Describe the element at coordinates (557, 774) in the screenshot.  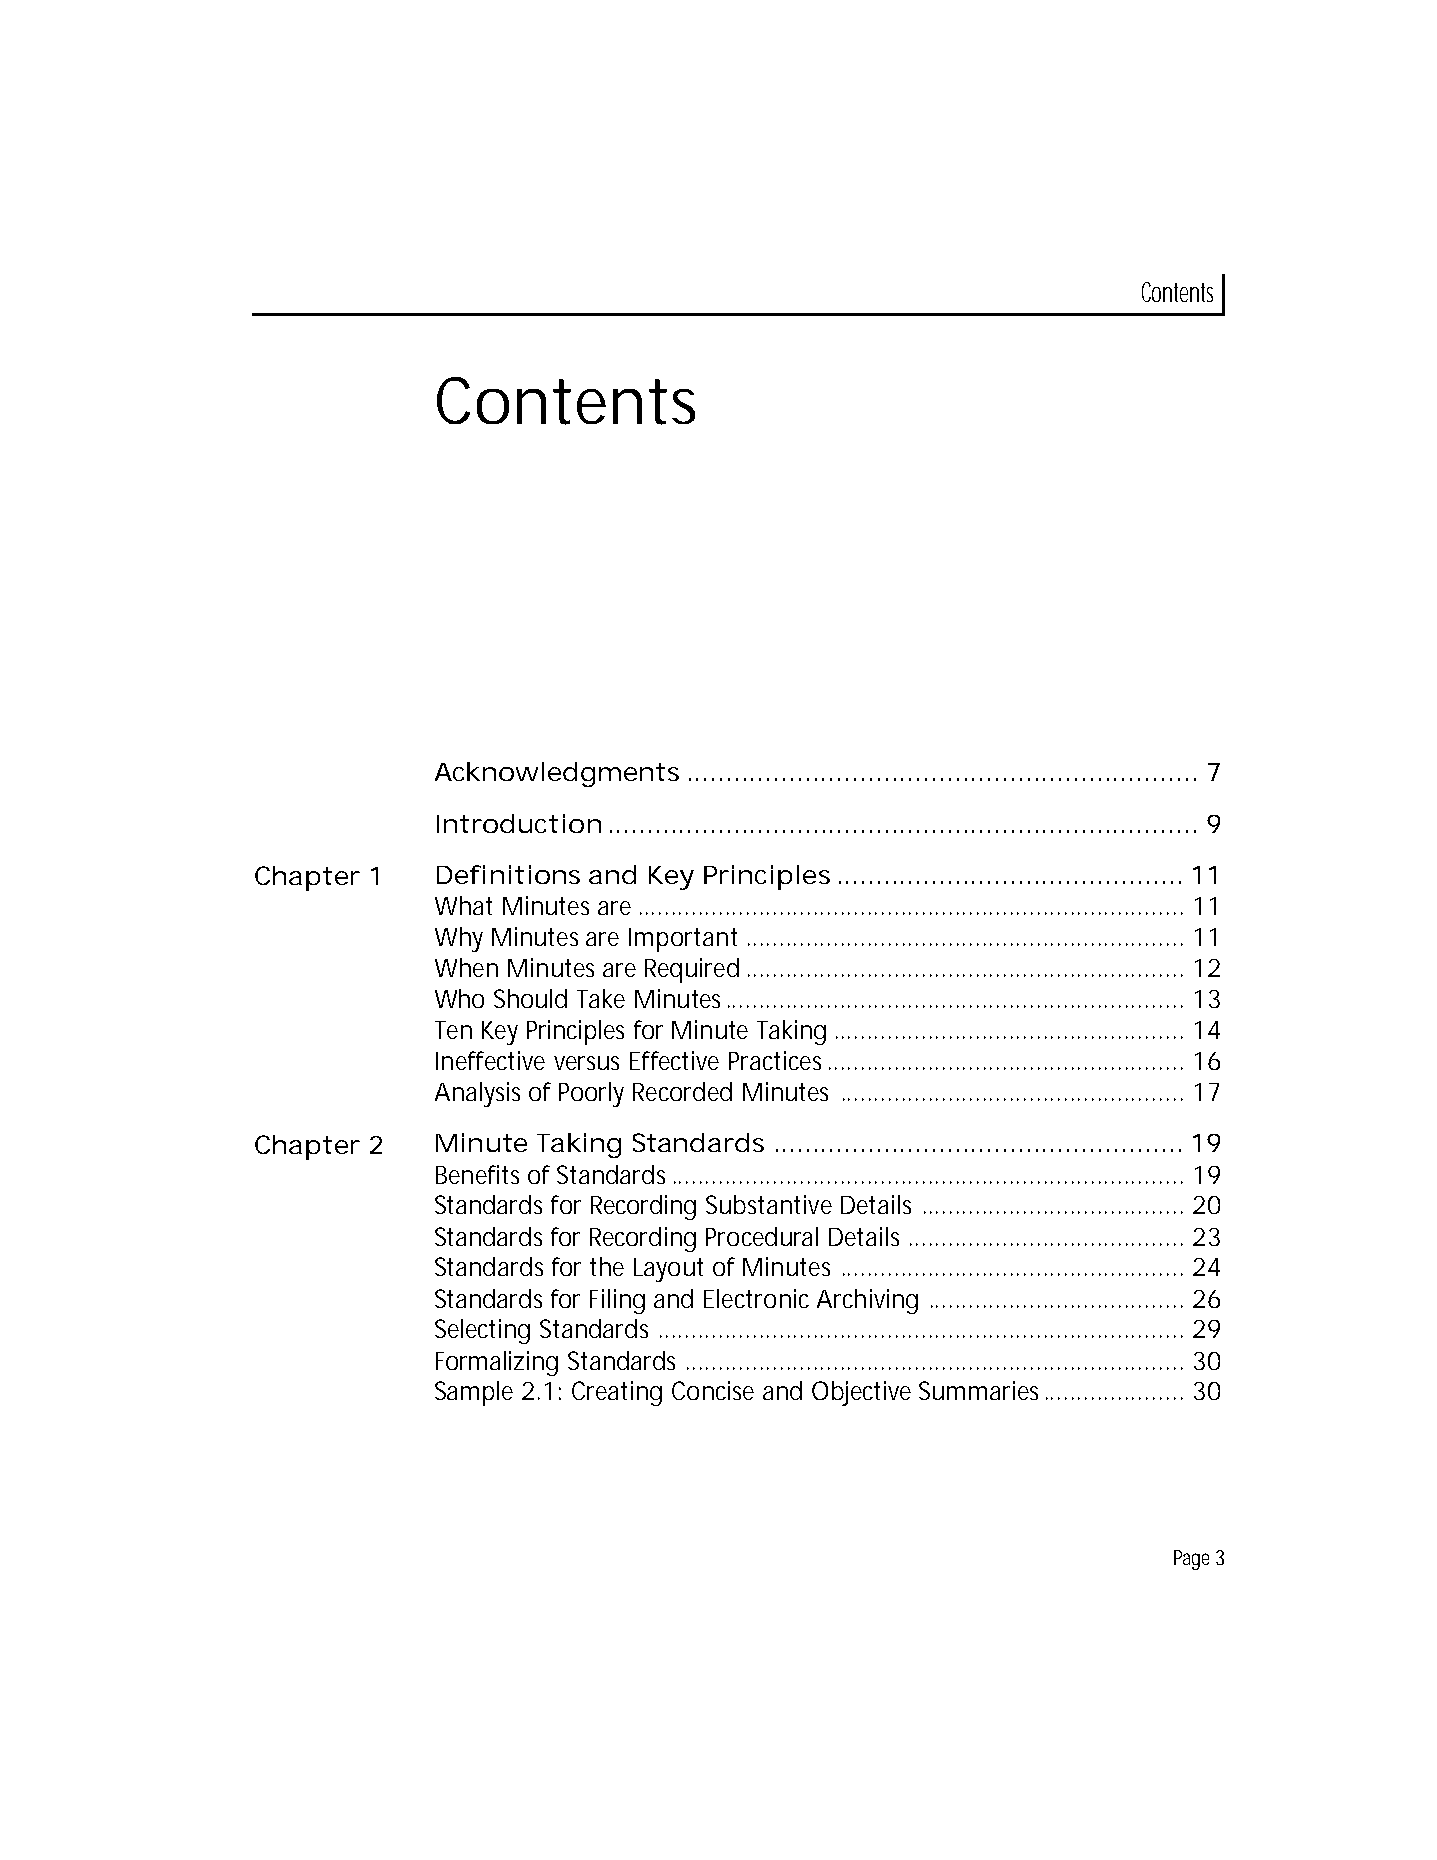
I see `Acknowledgments` at that location.
